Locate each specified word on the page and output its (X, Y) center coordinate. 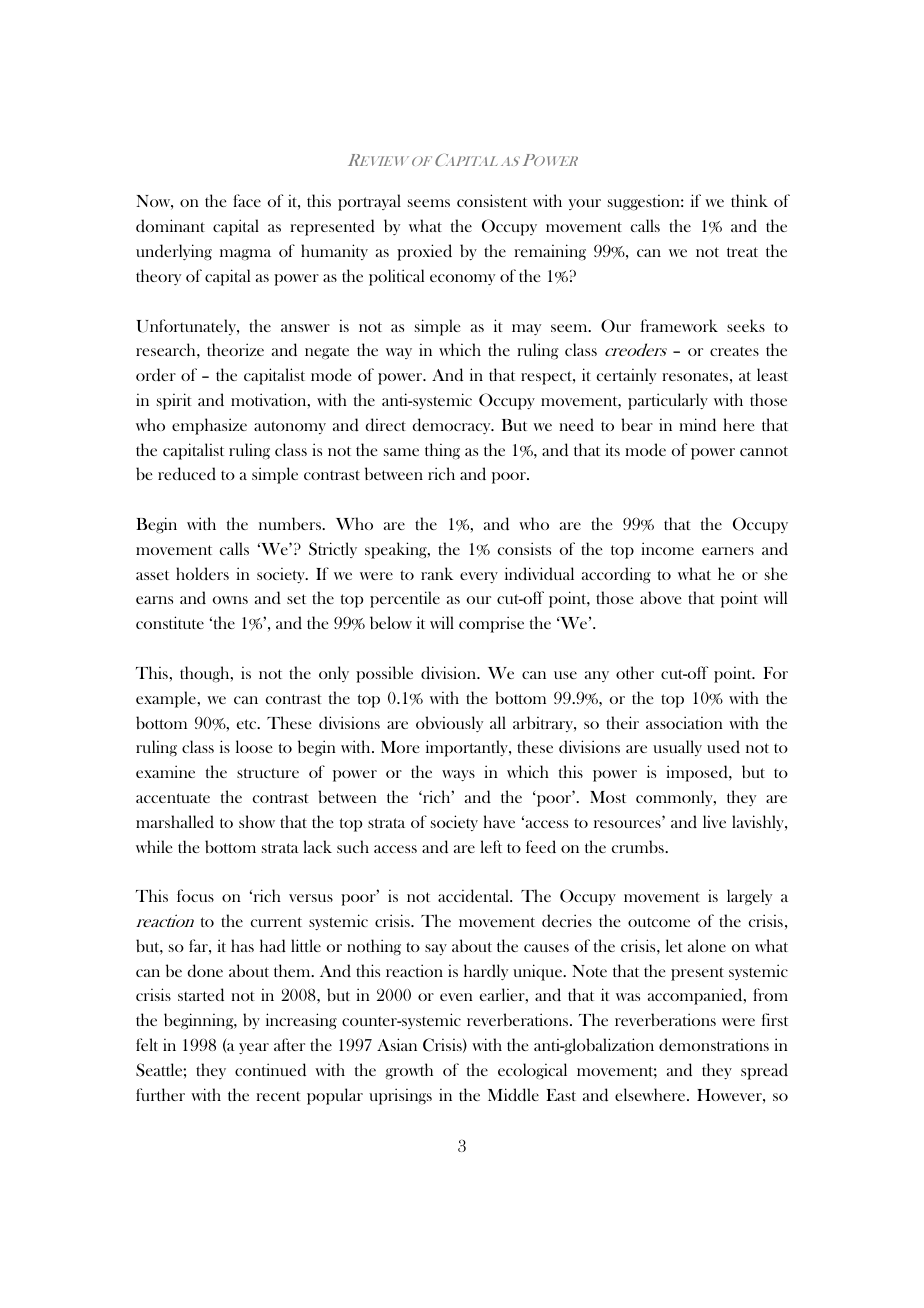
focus (195, 895)
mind (697, 425)
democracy (452, 426)
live (714, 821)
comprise (491, 624)
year (254, 1048)
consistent (492, 200)
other (635, 672)
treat (742, 252)
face (247, 200)
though (206, 674)
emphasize (209, 426)
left (491, 846)
